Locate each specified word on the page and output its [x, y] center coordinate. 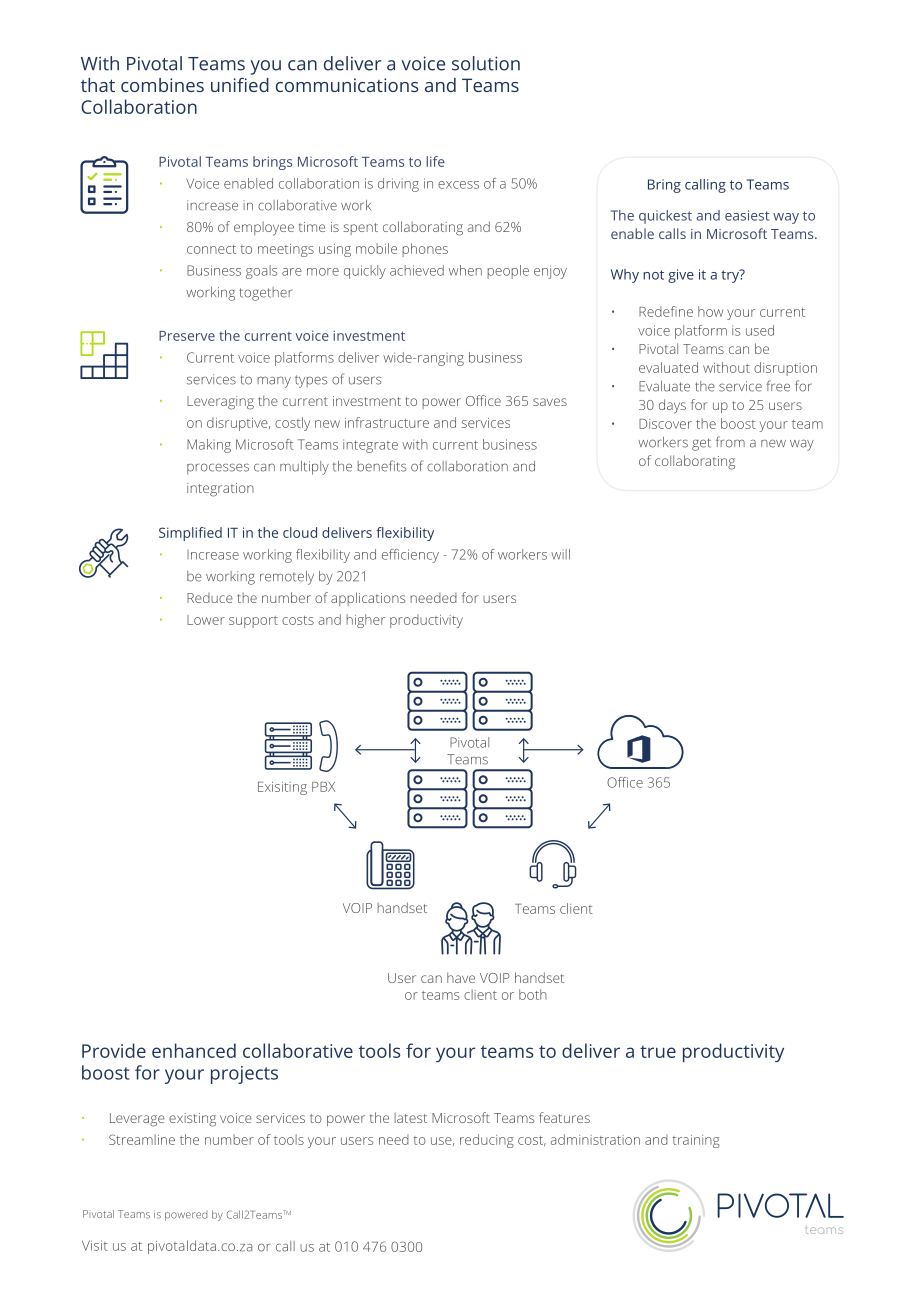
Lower [206, 620]
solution [486, 63]
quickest [665, 217]
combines [162, 85]
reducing [487, 1141]
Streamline [142, 1139]
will [560, 554]
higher [366, 621]
